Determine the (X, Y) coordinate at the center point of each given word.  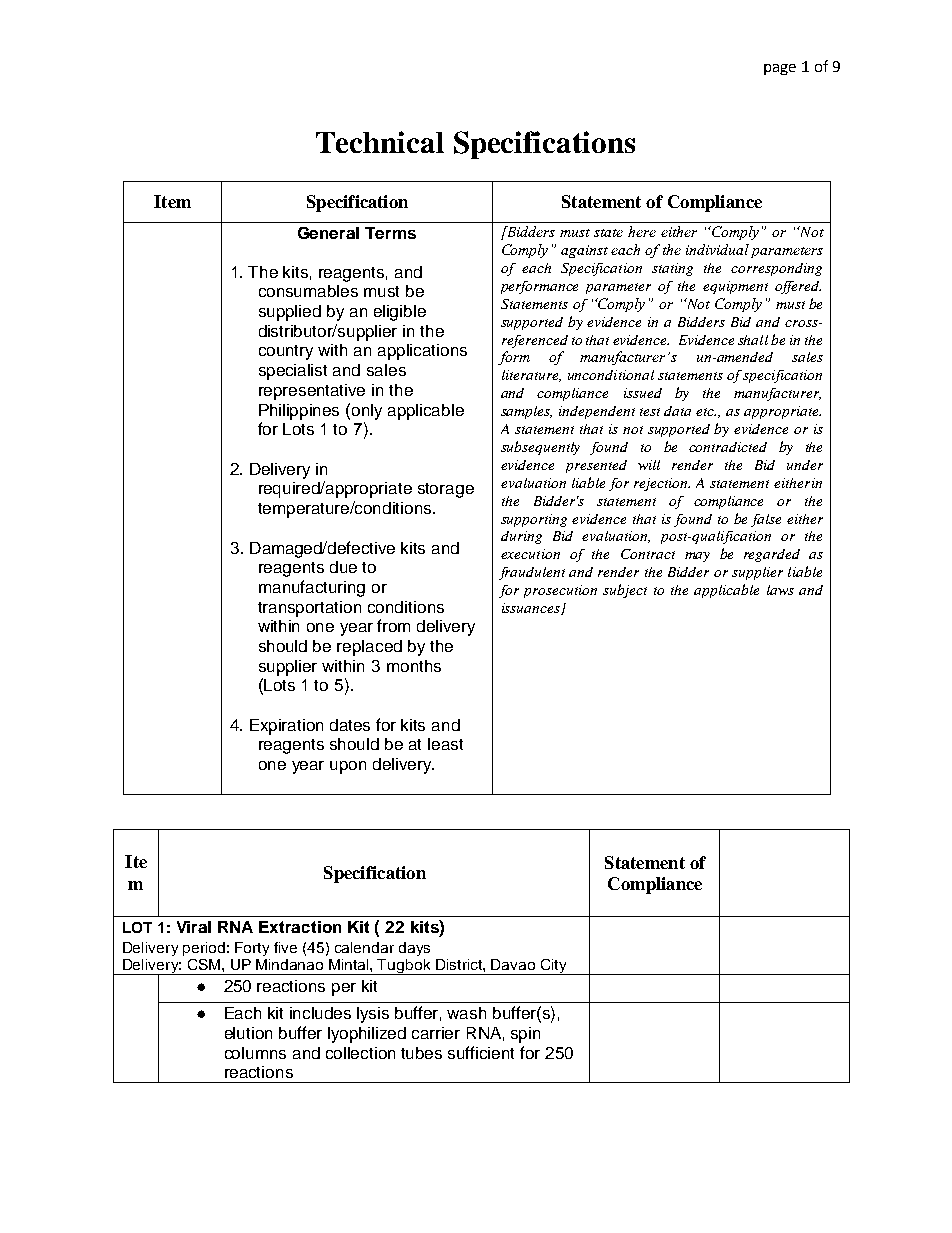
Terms (390, 233)
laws (780, 590)
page (780, 69)
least (445, 744)
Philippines (299, 412)
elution (248, 1033)
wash (466, 1013)
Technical (380, 142)
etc (706, 412)
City (554, 967)
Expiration (286, 727)
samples (526, 412)
